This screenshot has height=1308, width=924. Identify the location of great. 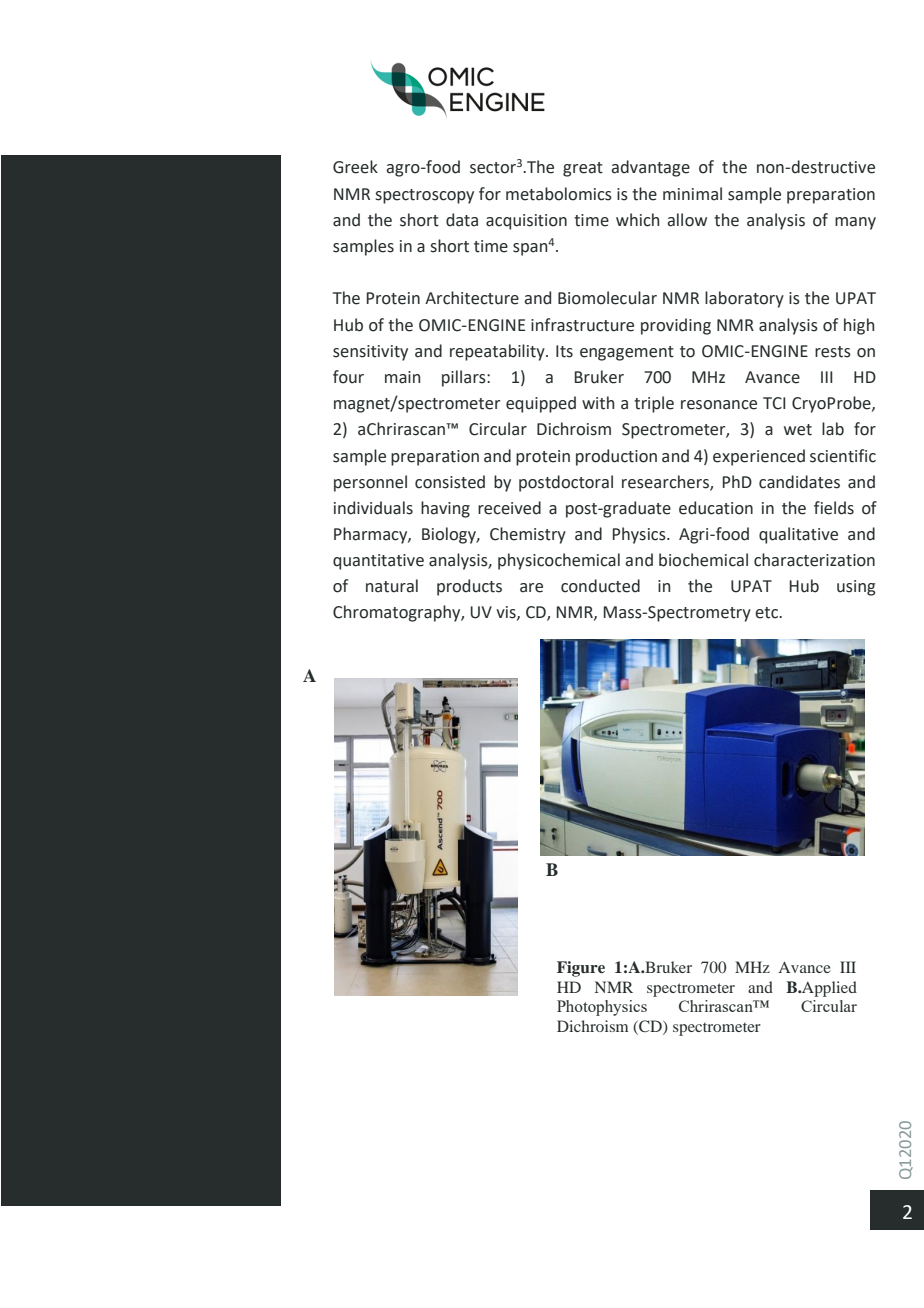
(583, 169).
